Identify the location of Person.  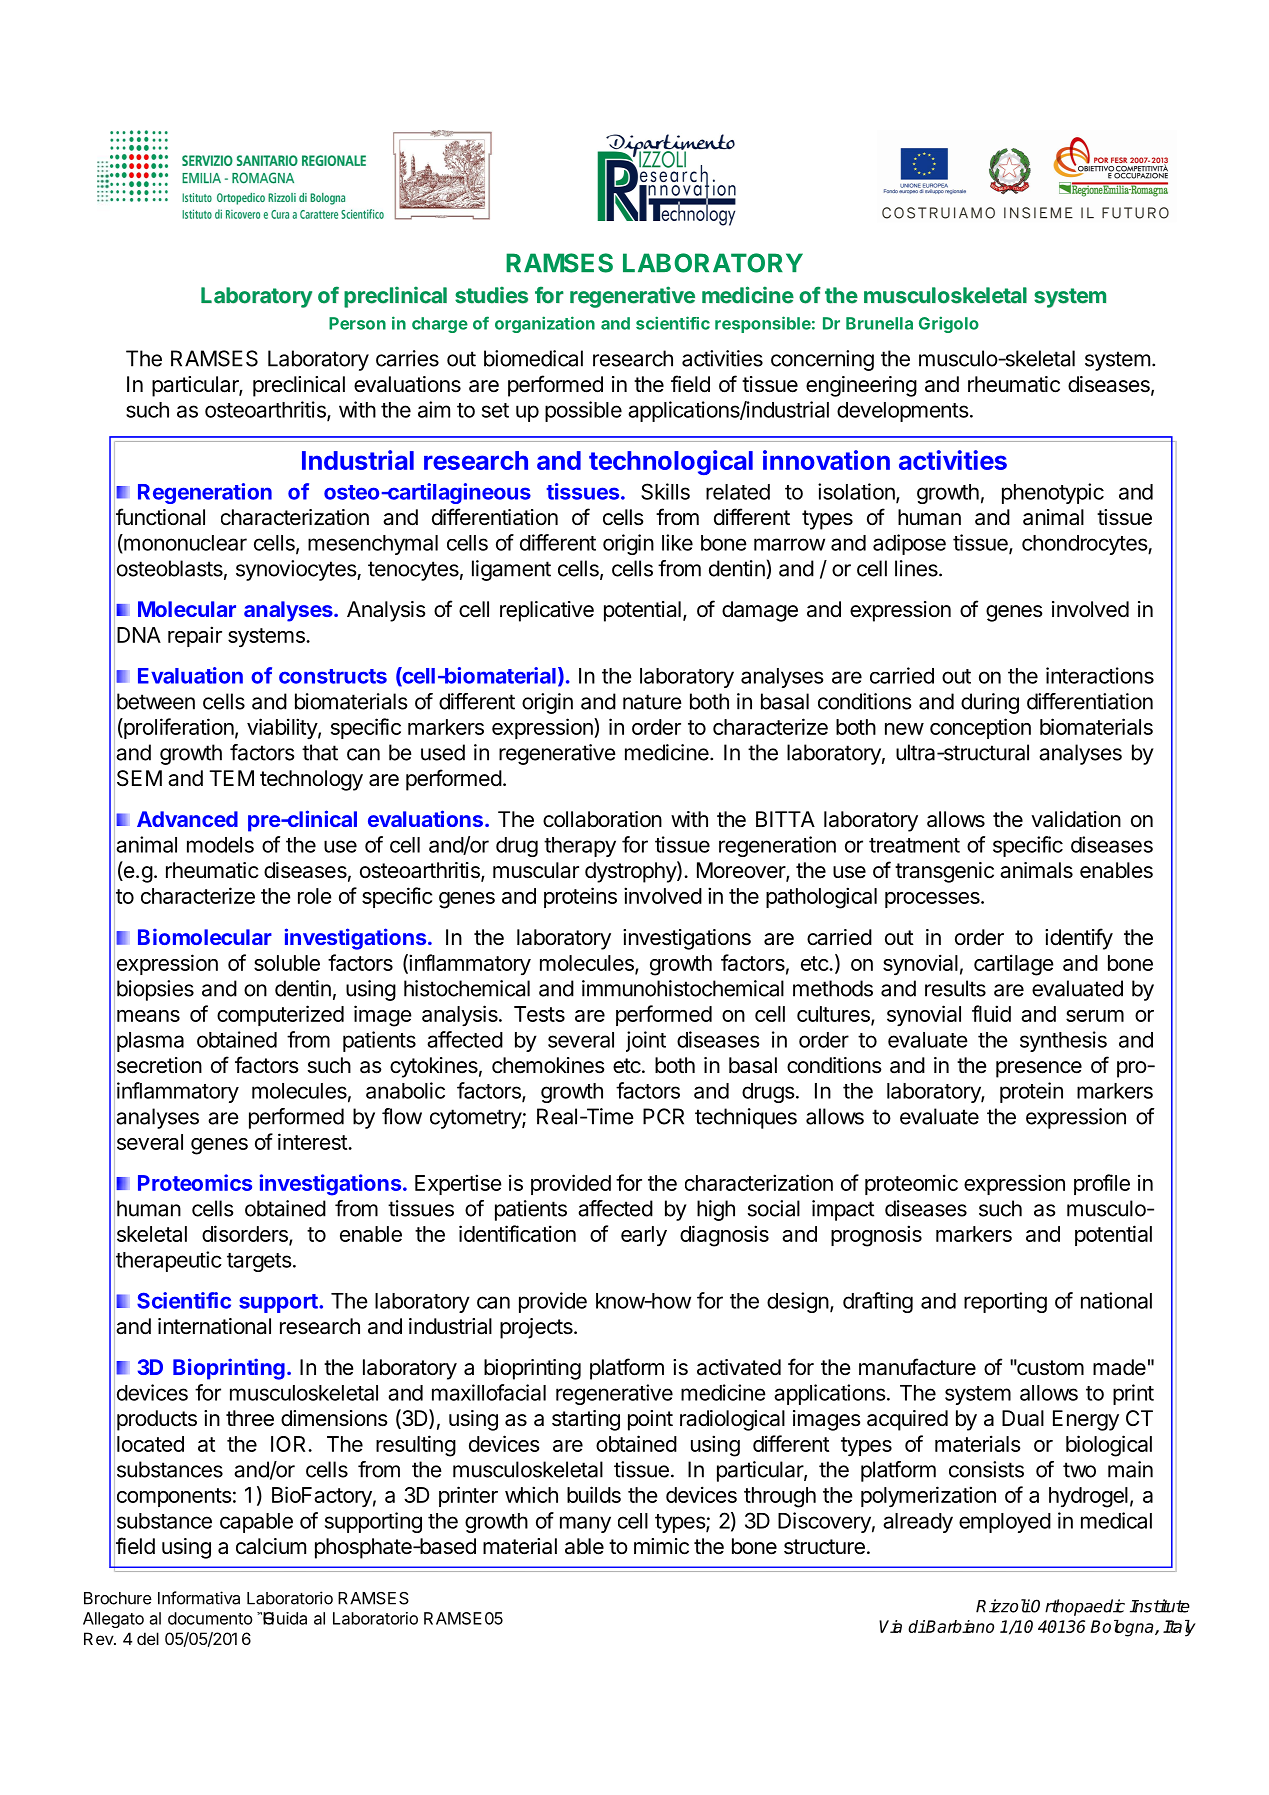
(357, 323).
